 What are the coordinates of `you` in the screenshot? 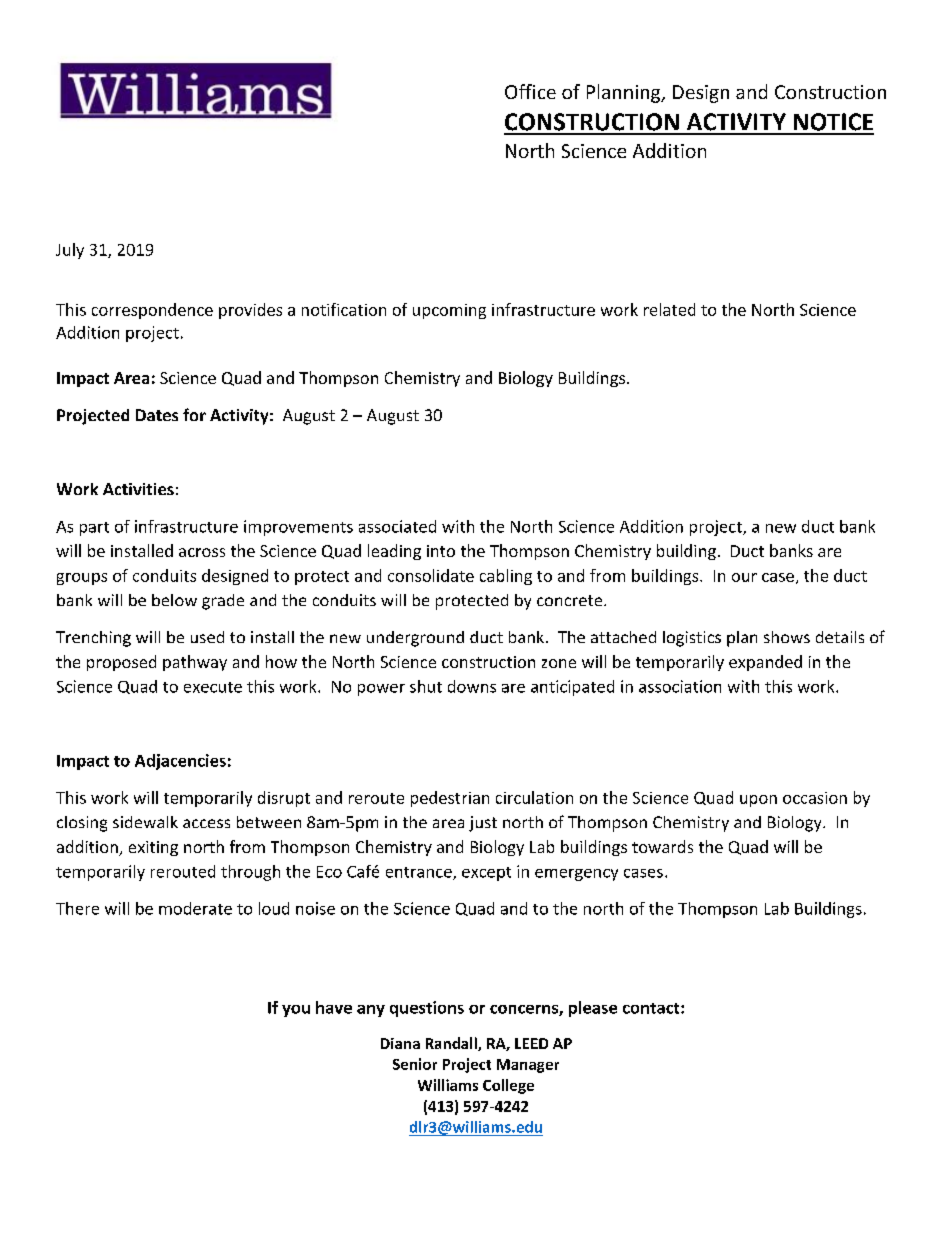 It's located at (296, 1011).
